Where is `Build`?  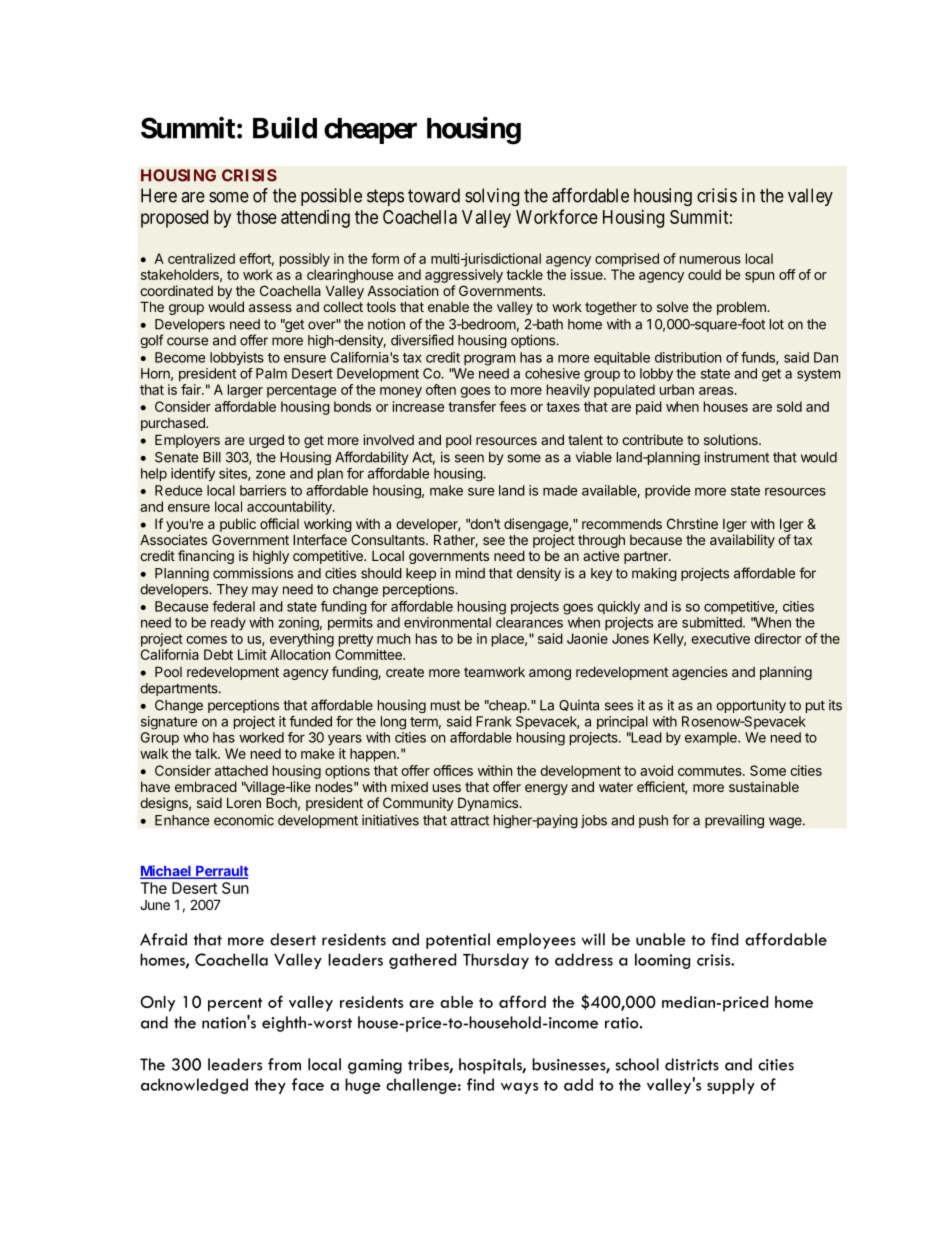 Build is located at coordinates (285, 127).
